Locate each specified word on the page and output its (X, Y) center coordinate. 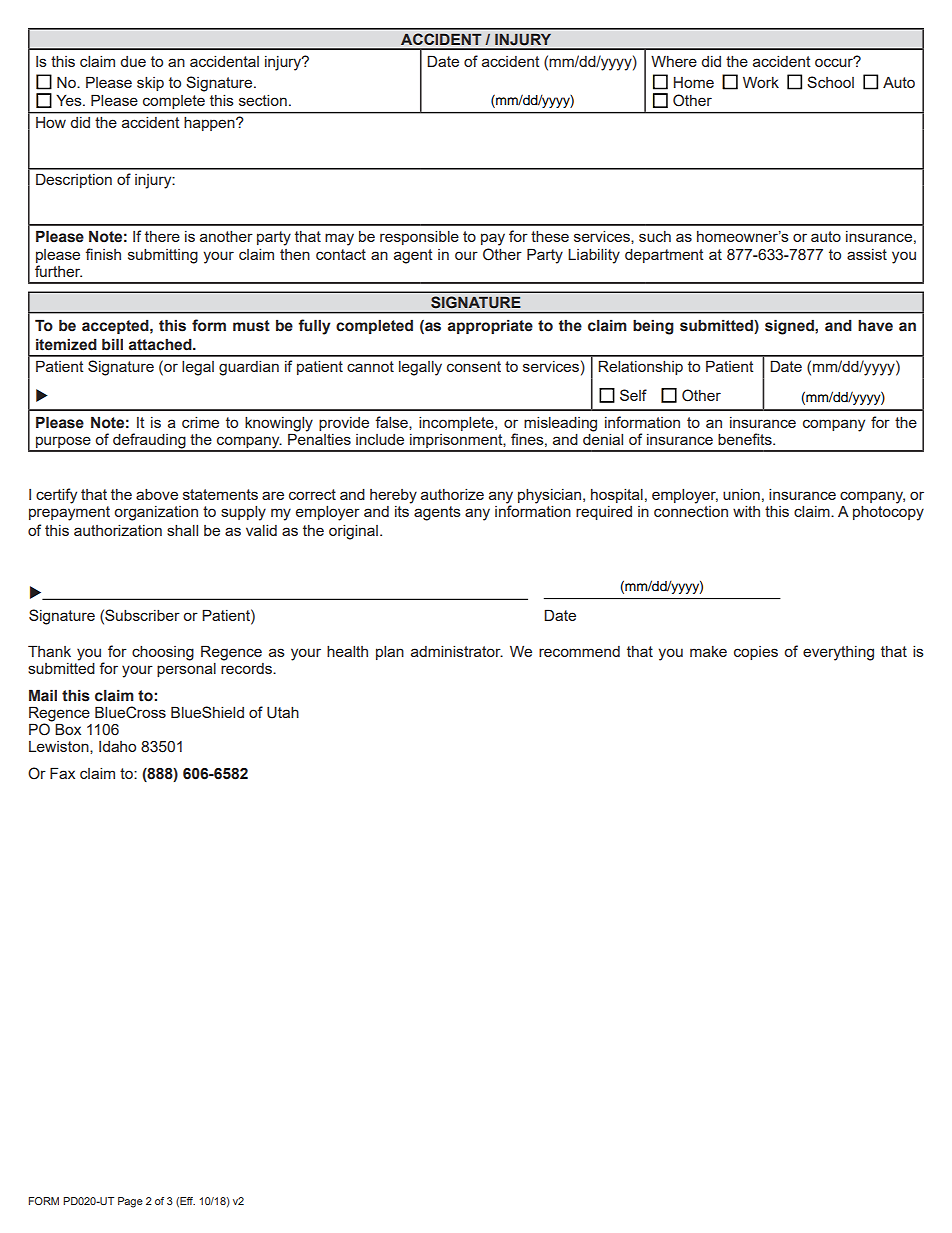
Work (761, 82)
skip (150, 84)
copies (756, 653)
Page (130, 1202)
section (263, 100)
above (157, 494)
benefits (746, 439)
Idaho (117, 746)
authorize (452, 494)
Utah (283, 713)
